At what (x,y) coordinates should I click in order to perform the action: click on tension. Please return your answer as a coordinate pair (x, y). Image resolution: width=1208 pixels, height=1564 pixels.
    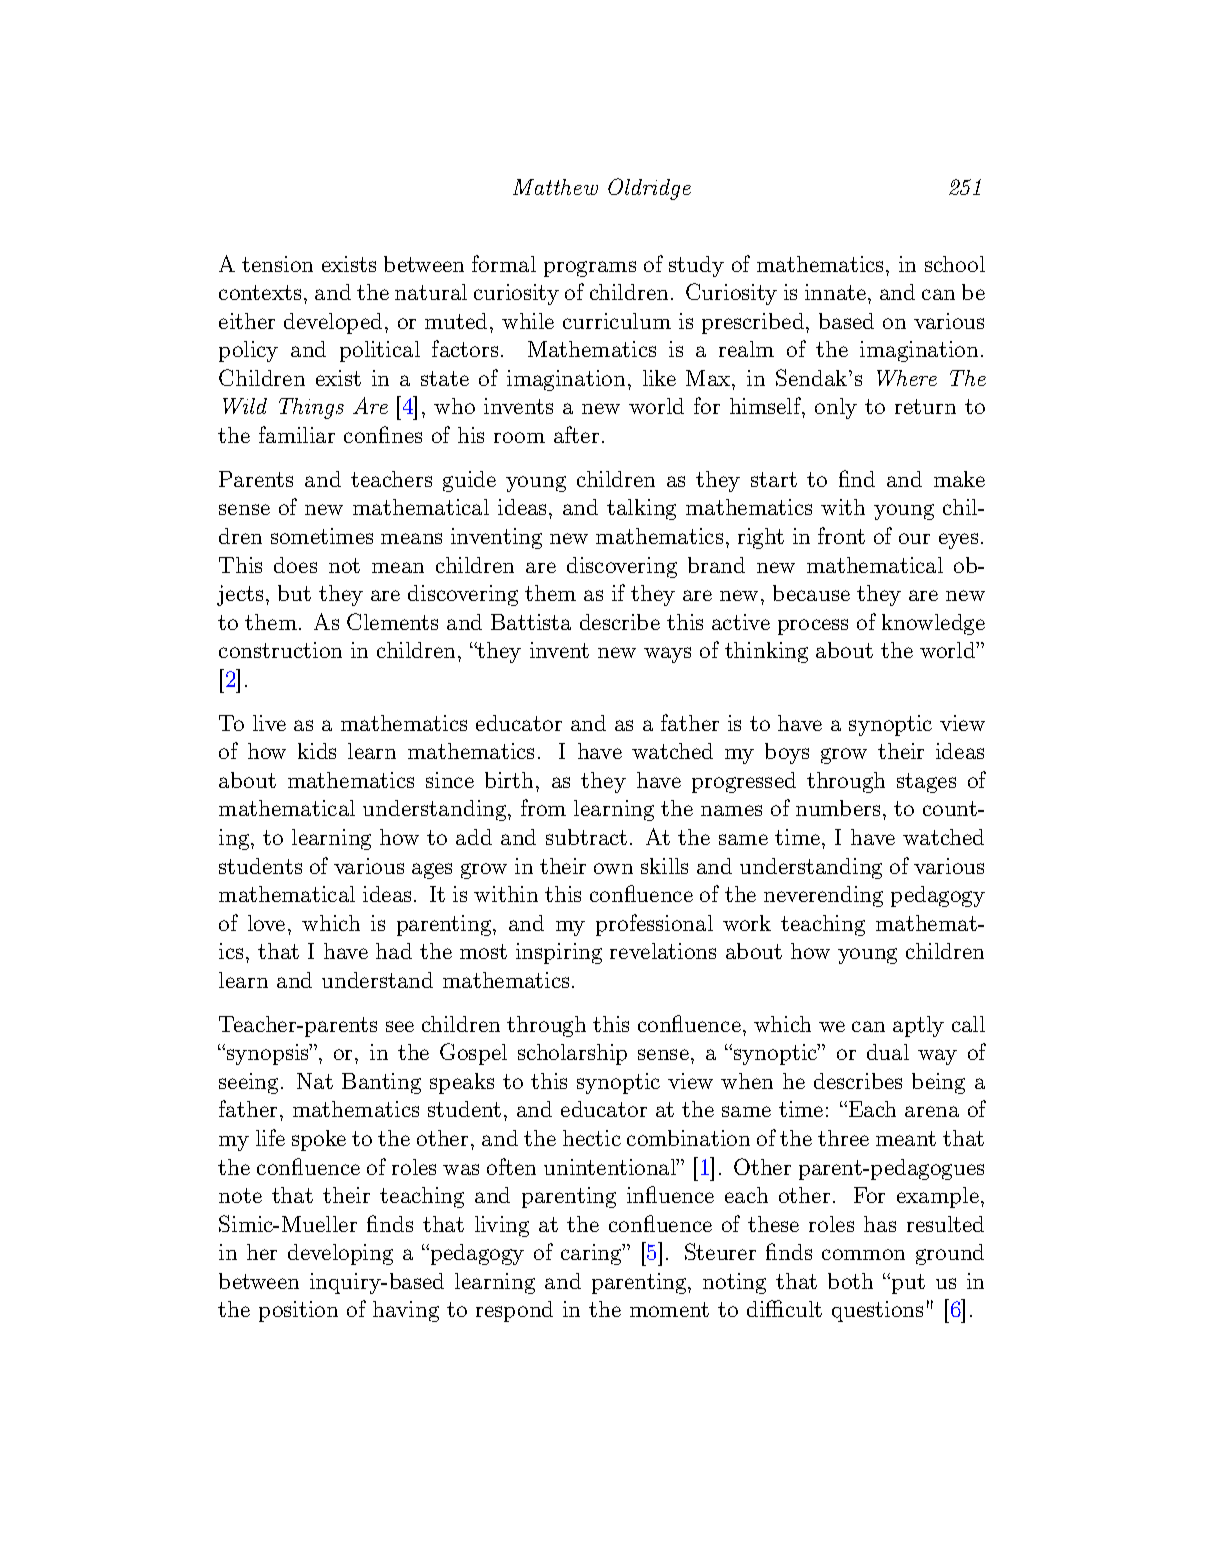
    Looking at the image, I should click on (277, 264).
